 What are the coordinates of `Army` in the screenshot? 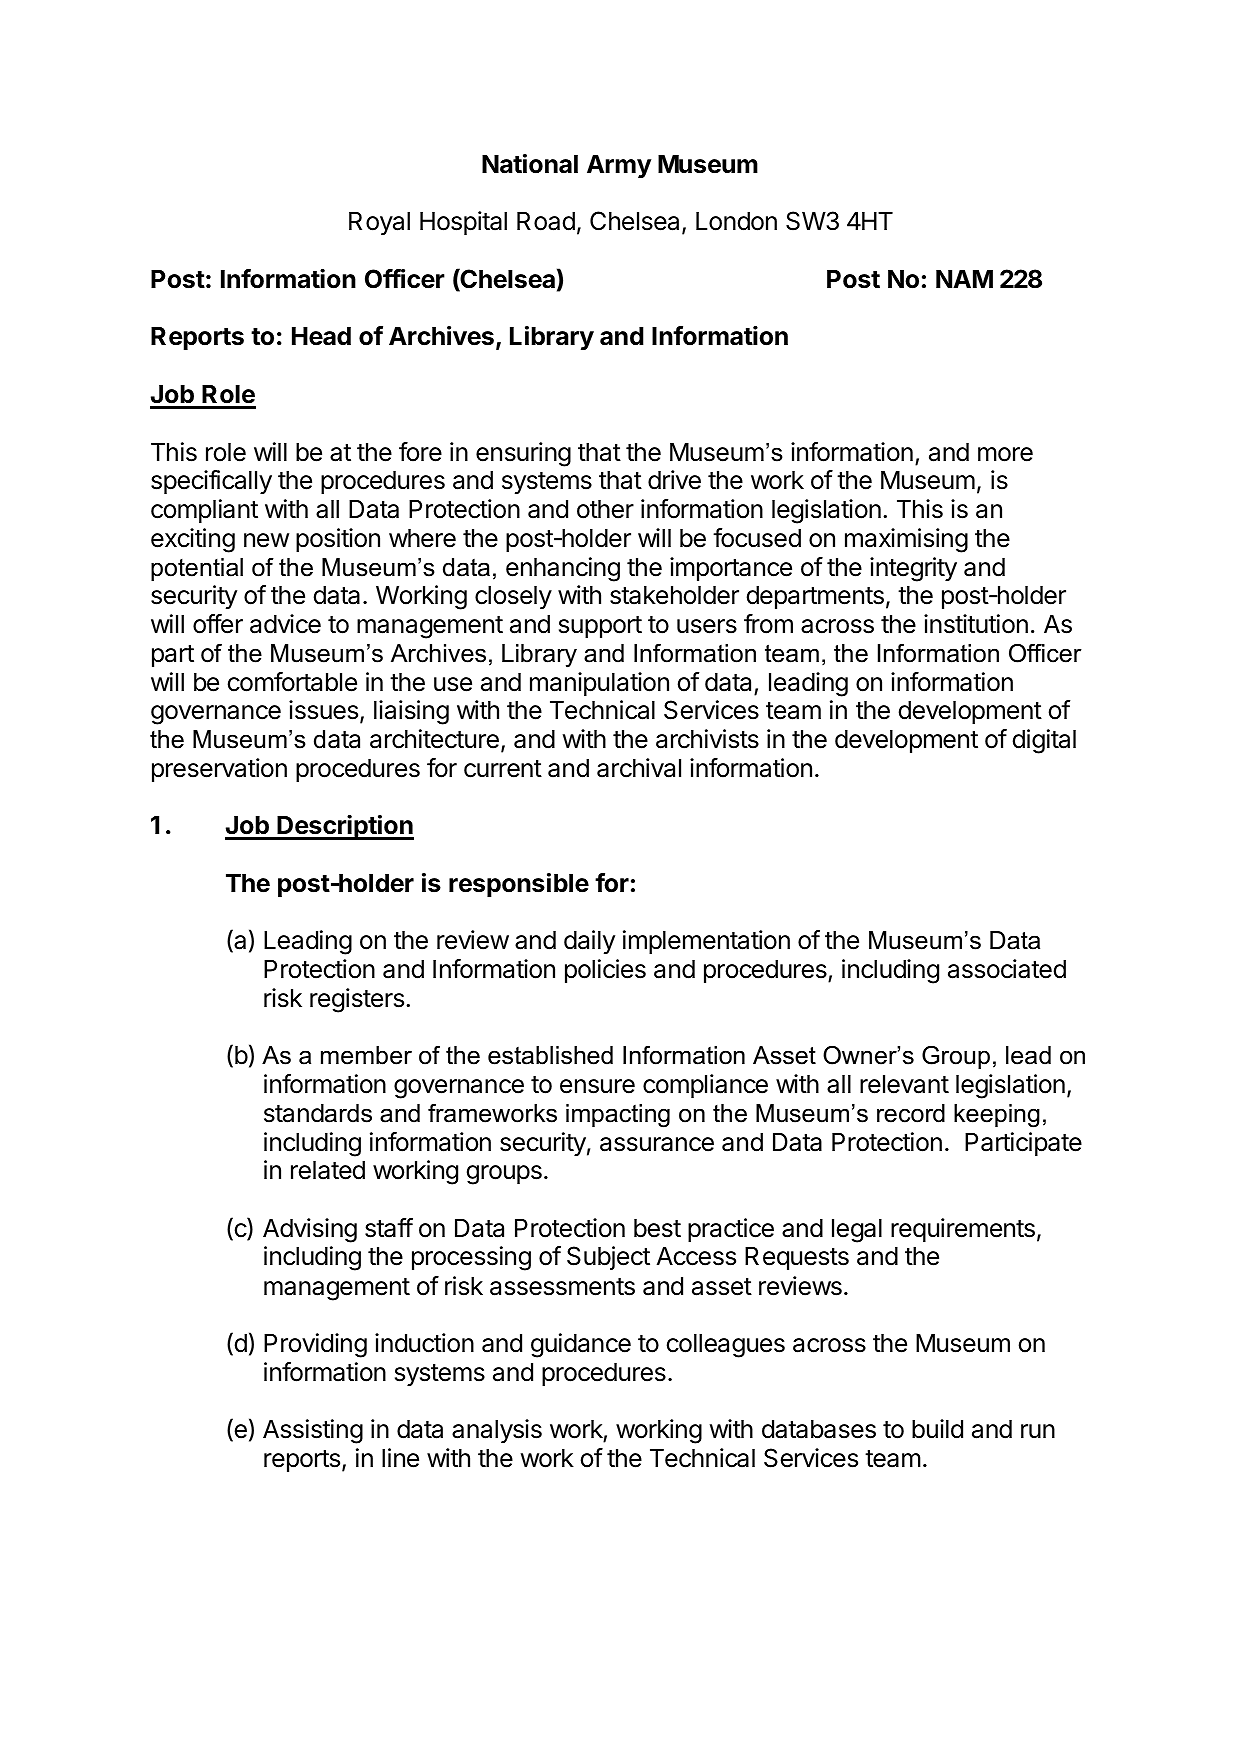 It's located at (619, 166).
